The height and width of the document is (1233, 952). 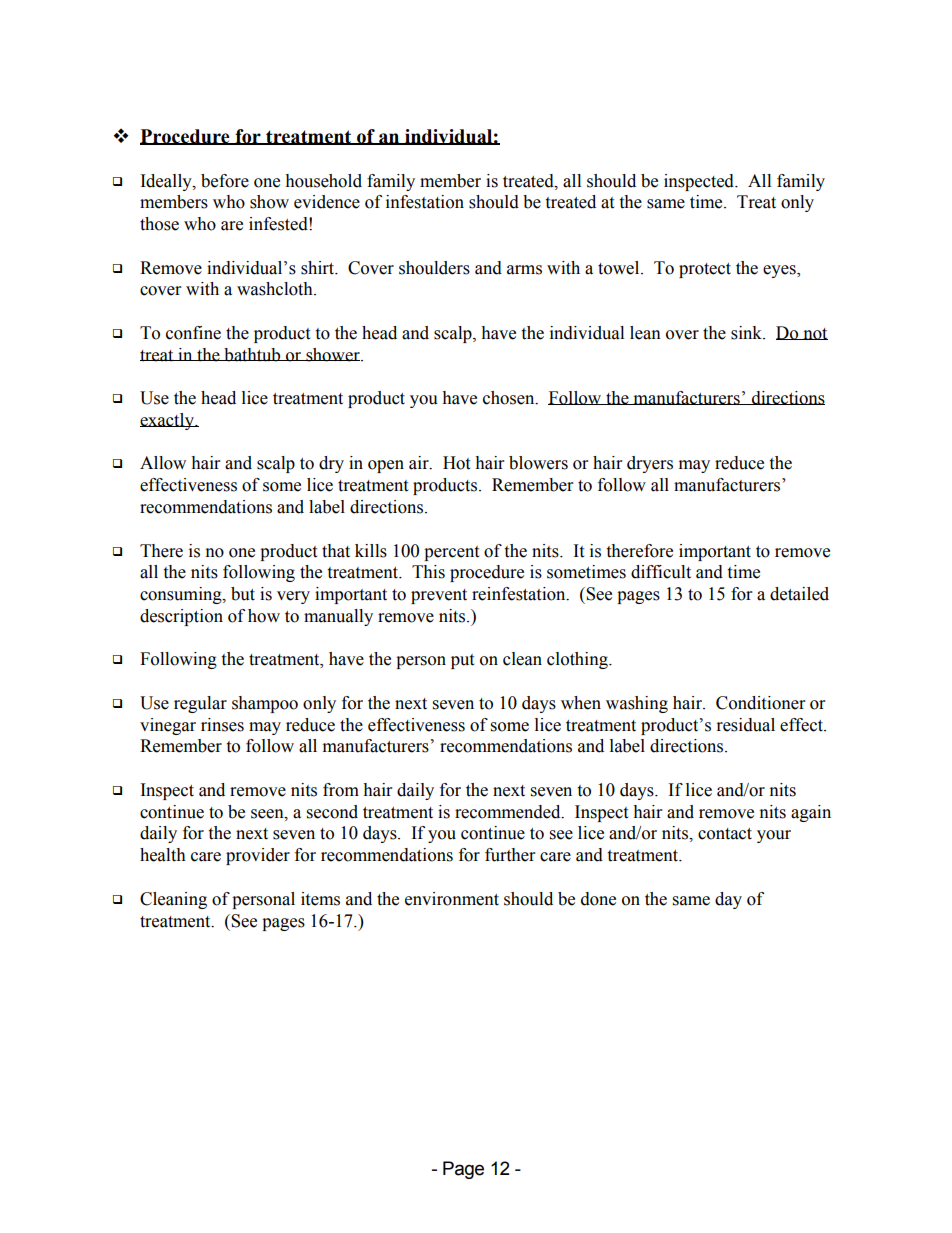 I want to click on arms, so click(x=524, y=270).
